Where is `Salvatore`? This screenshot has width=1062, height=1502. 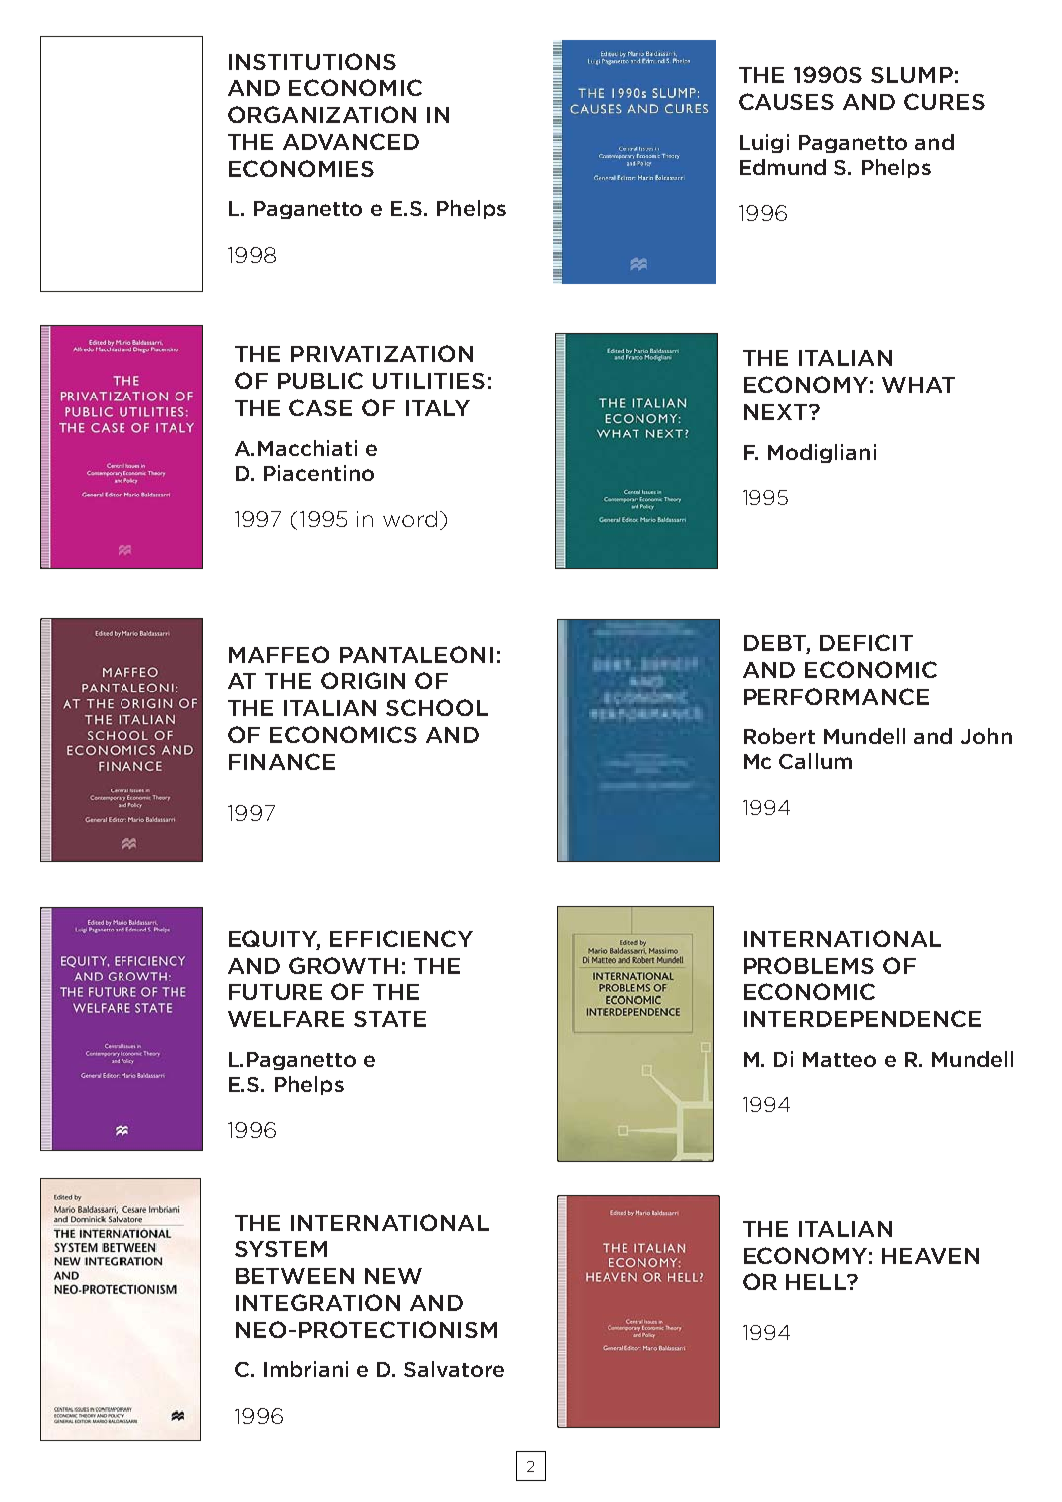 Salvatore is located at coordinates (454, 1369).
